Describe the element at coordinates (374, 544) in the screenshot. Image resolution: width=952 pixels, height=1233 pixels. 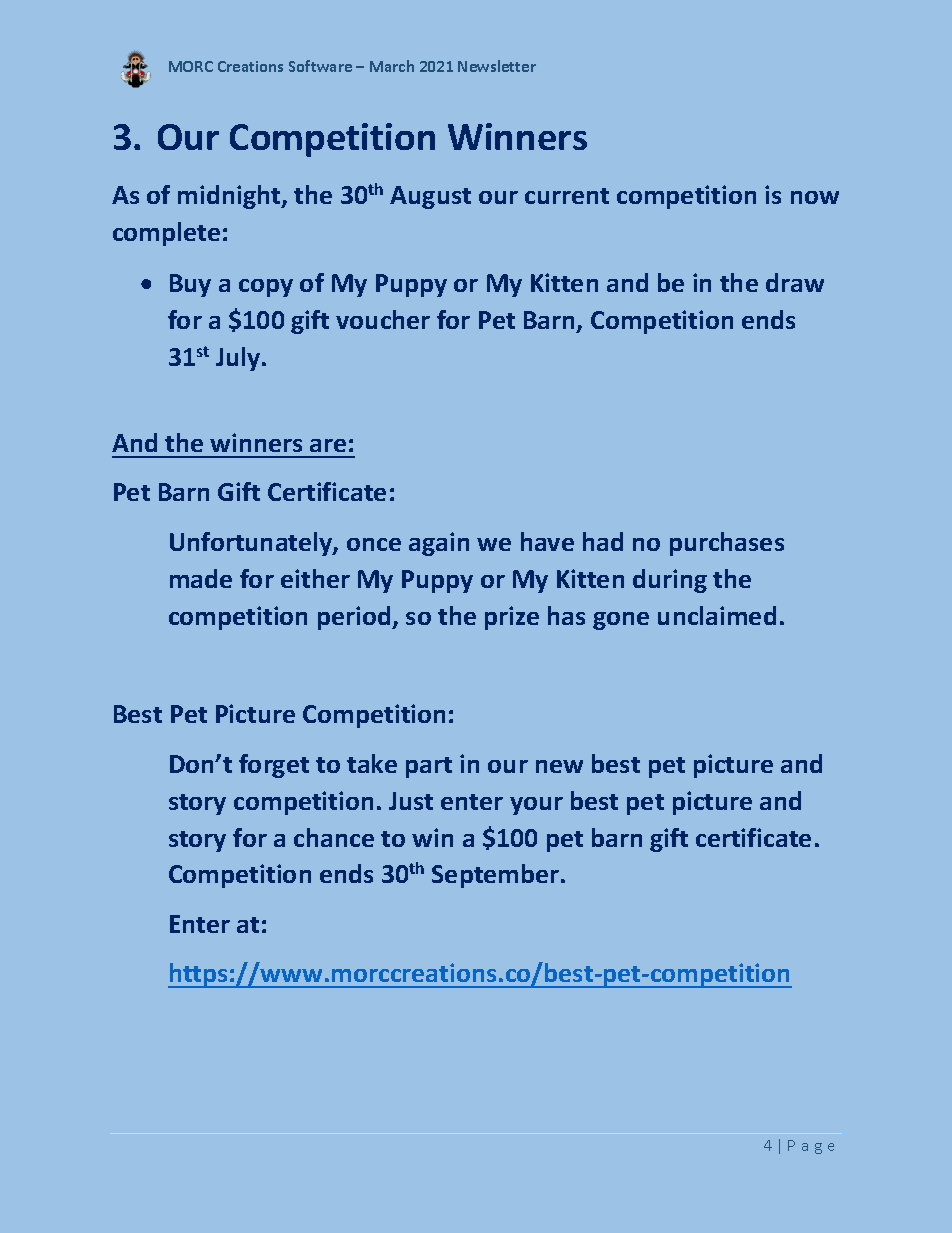
I see `once` at that location.
